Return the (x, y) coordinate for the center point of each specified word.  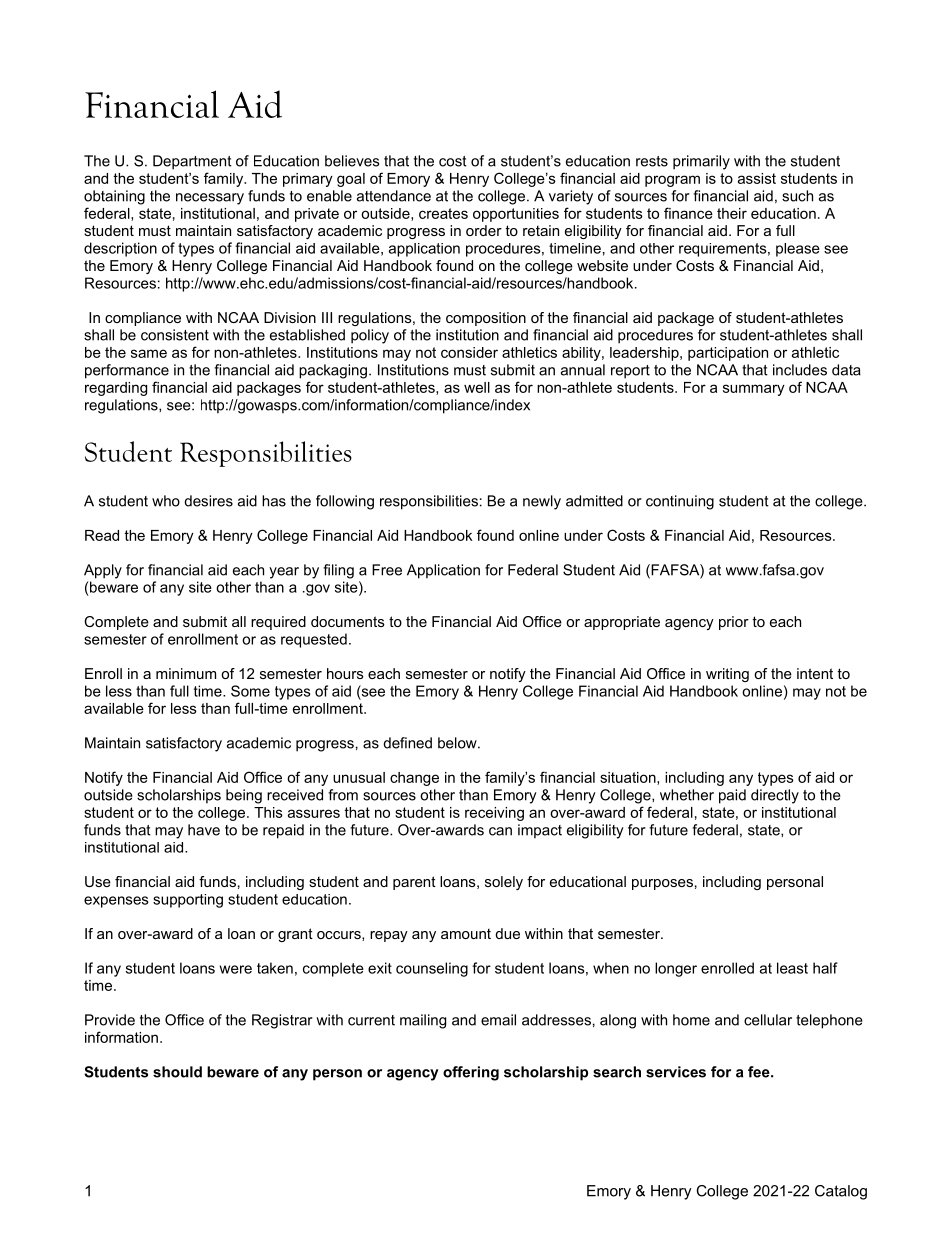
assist (757, 178)
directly (775, 796)
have (204, 830)
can (500, 831)
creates (443, 213)
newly (542, 502)
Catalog (841, 1192)
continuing (680, 502)
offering (471, 1073)
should (177, 1072)
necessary (210, 199)
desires (208, 501)
